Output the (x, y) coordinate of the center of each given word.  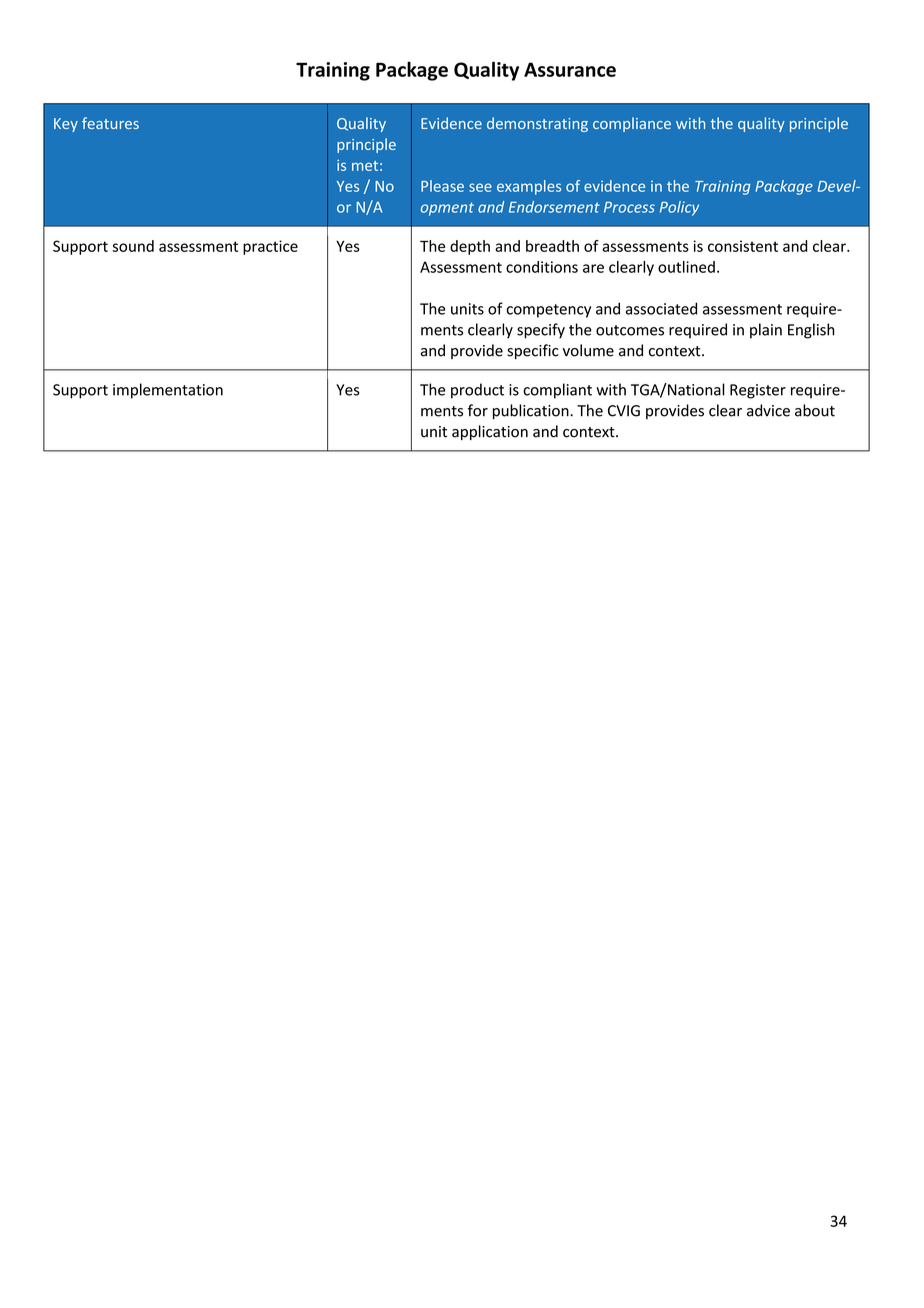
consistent (743, 246)
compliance (632, 124)
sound (133, 246)
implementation (168, 391)
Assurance (570, 69)
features (110, 123)
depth (470, 247)
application (490, 432)
